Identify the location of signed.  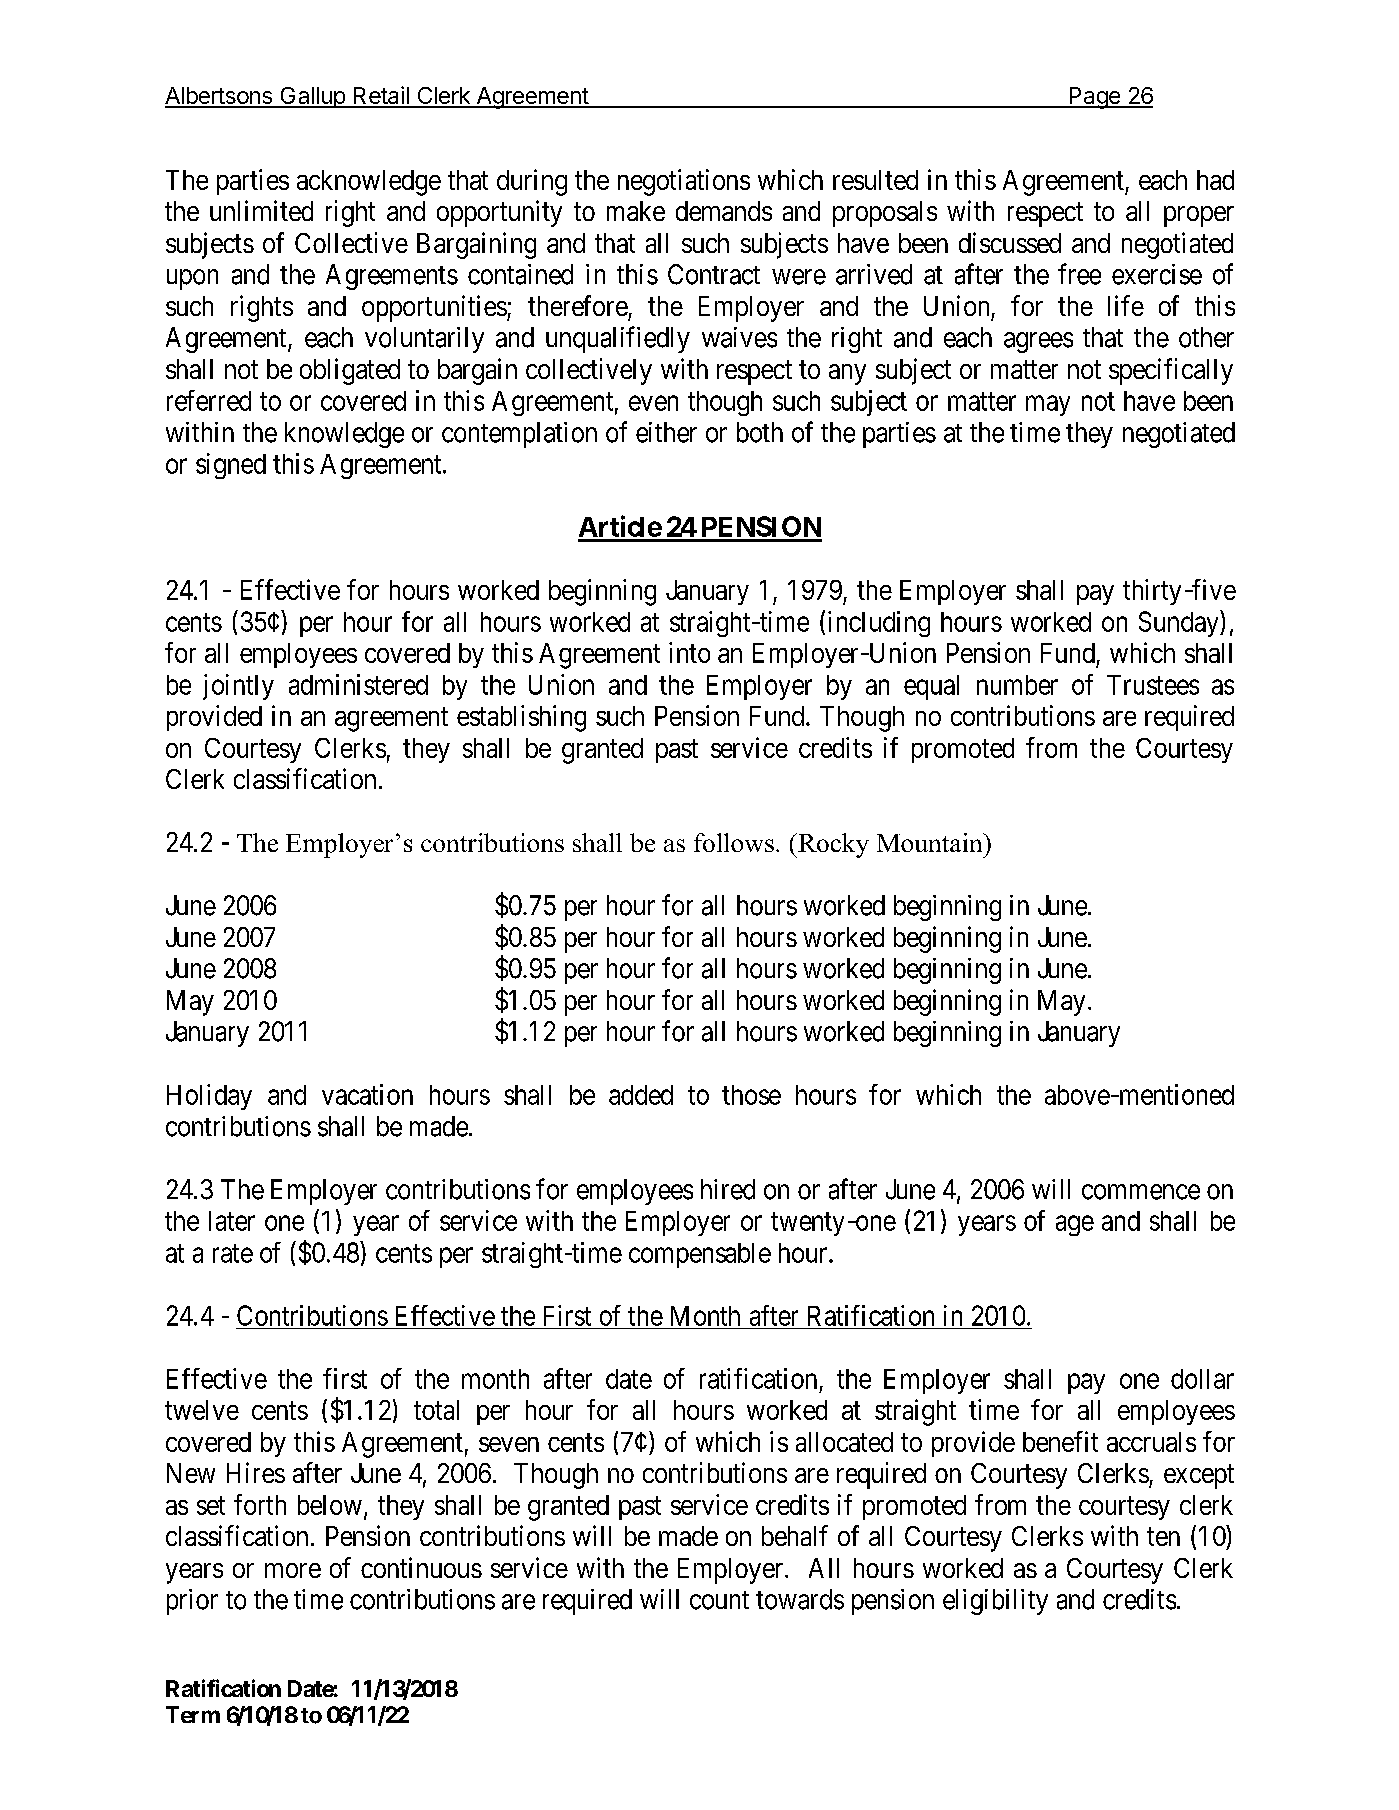
(231, 466).
